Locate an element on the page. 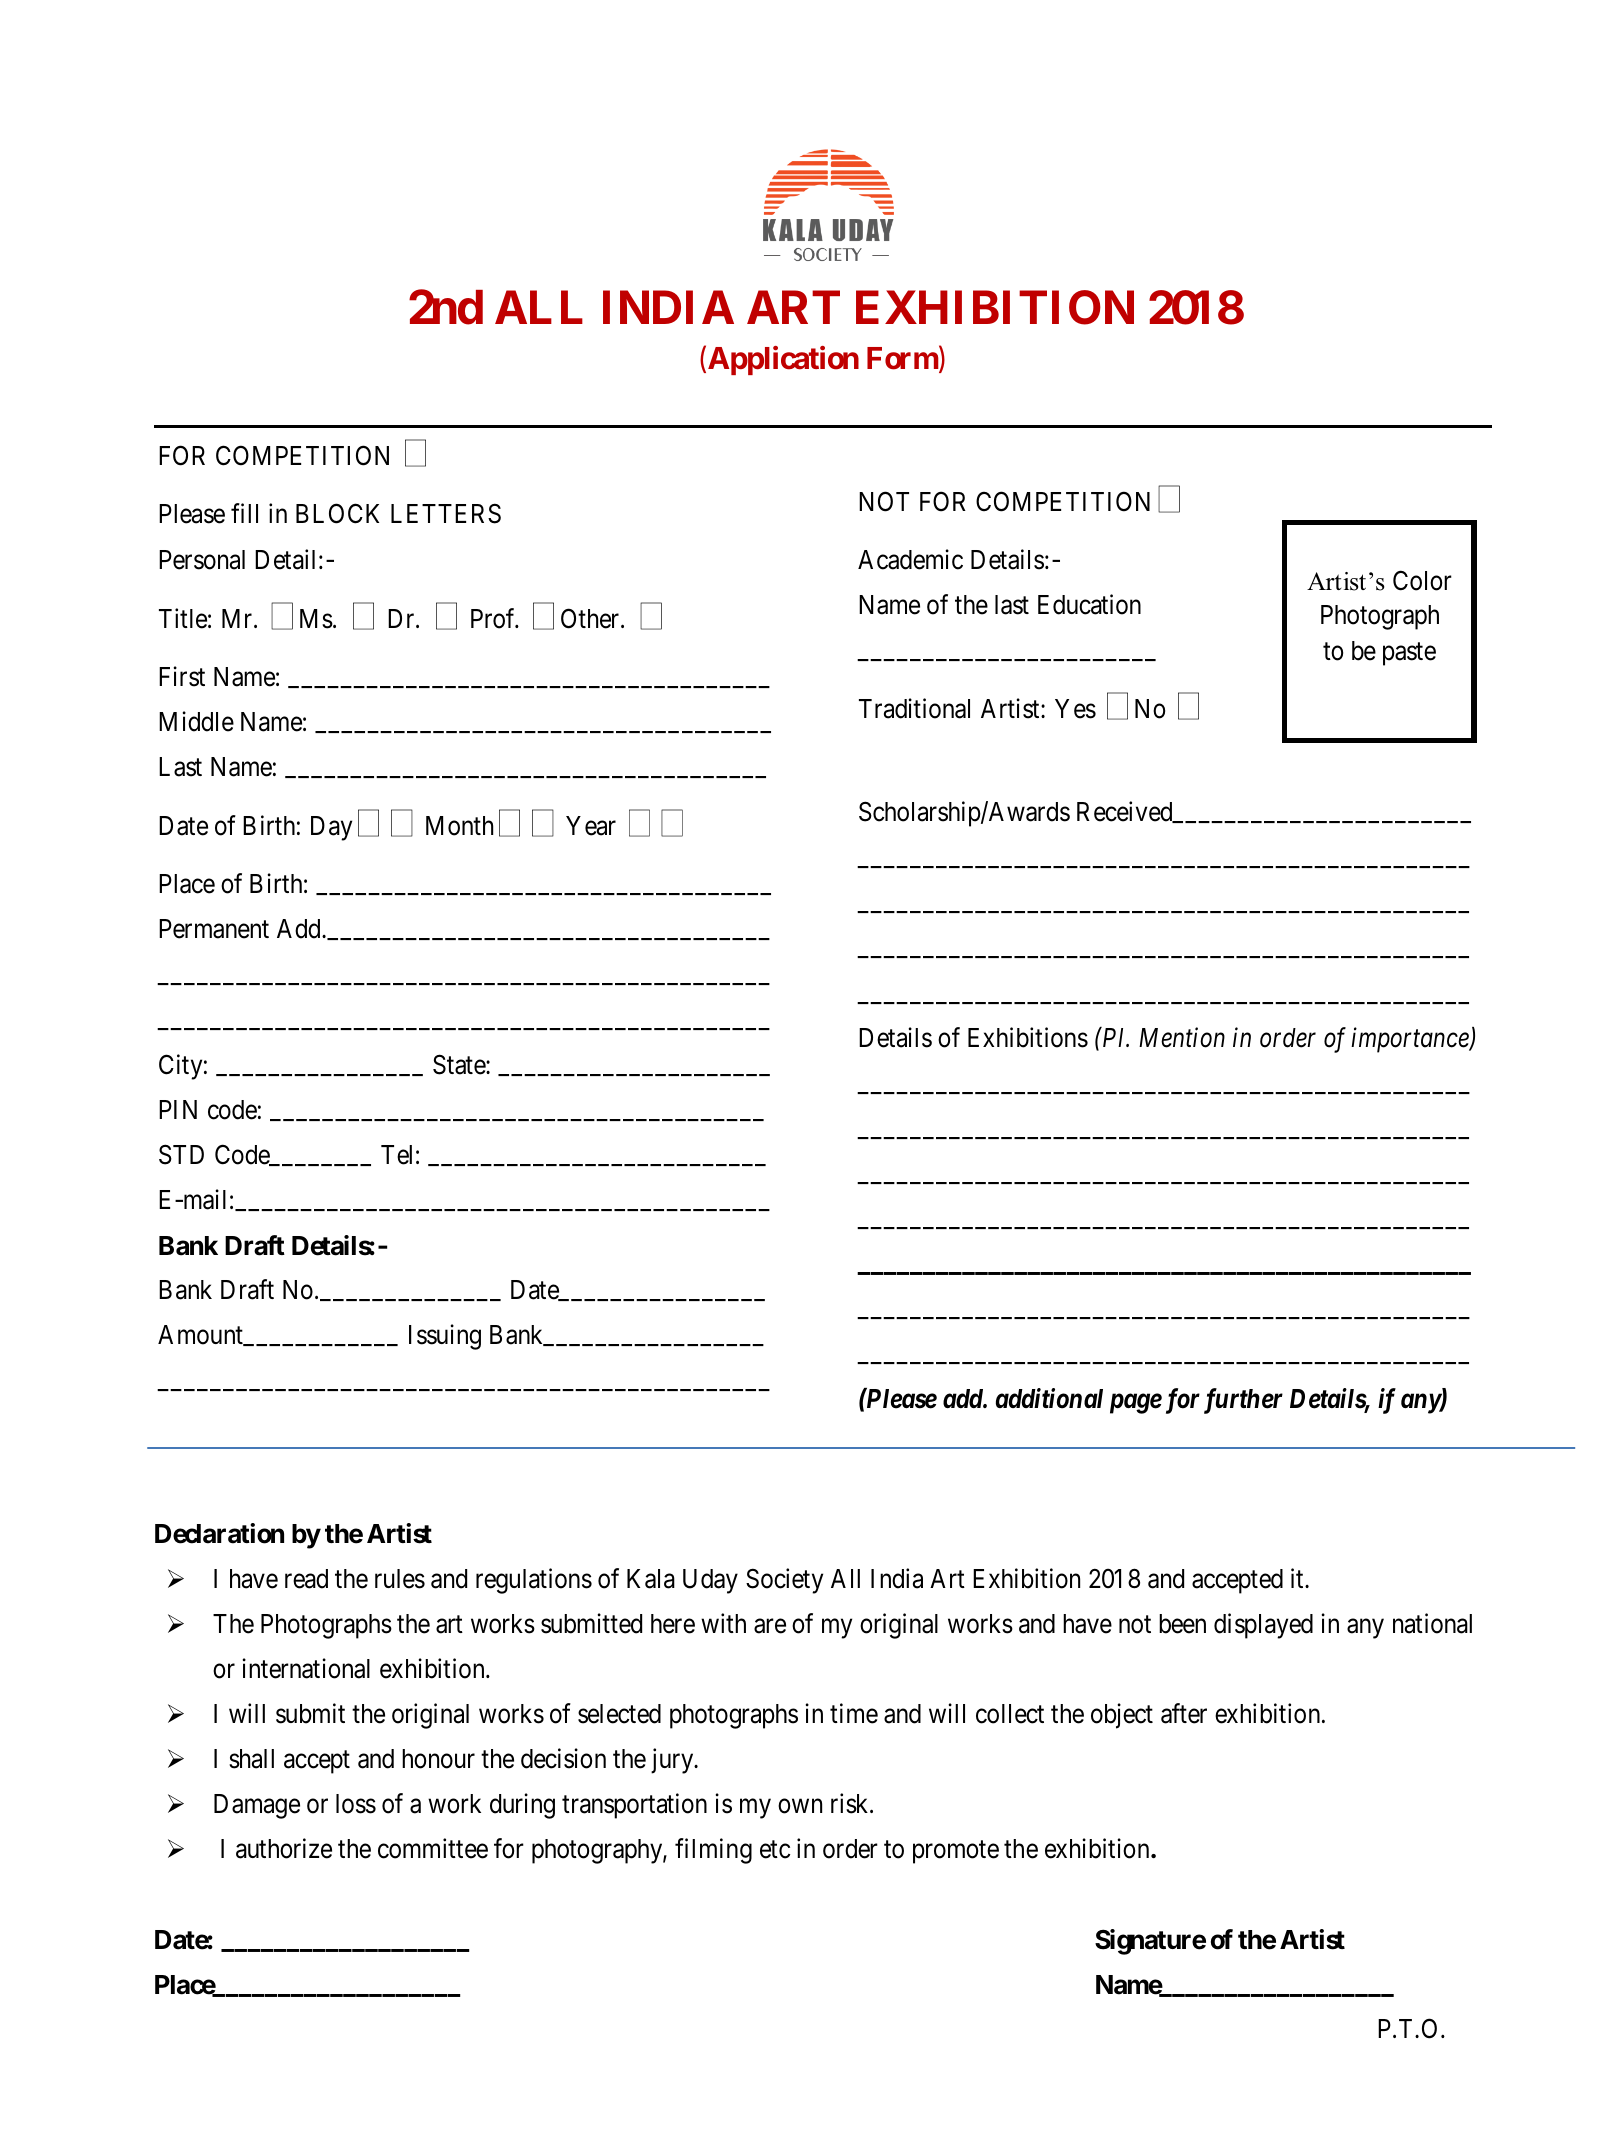  State is located at coordinates (460, 1064).
